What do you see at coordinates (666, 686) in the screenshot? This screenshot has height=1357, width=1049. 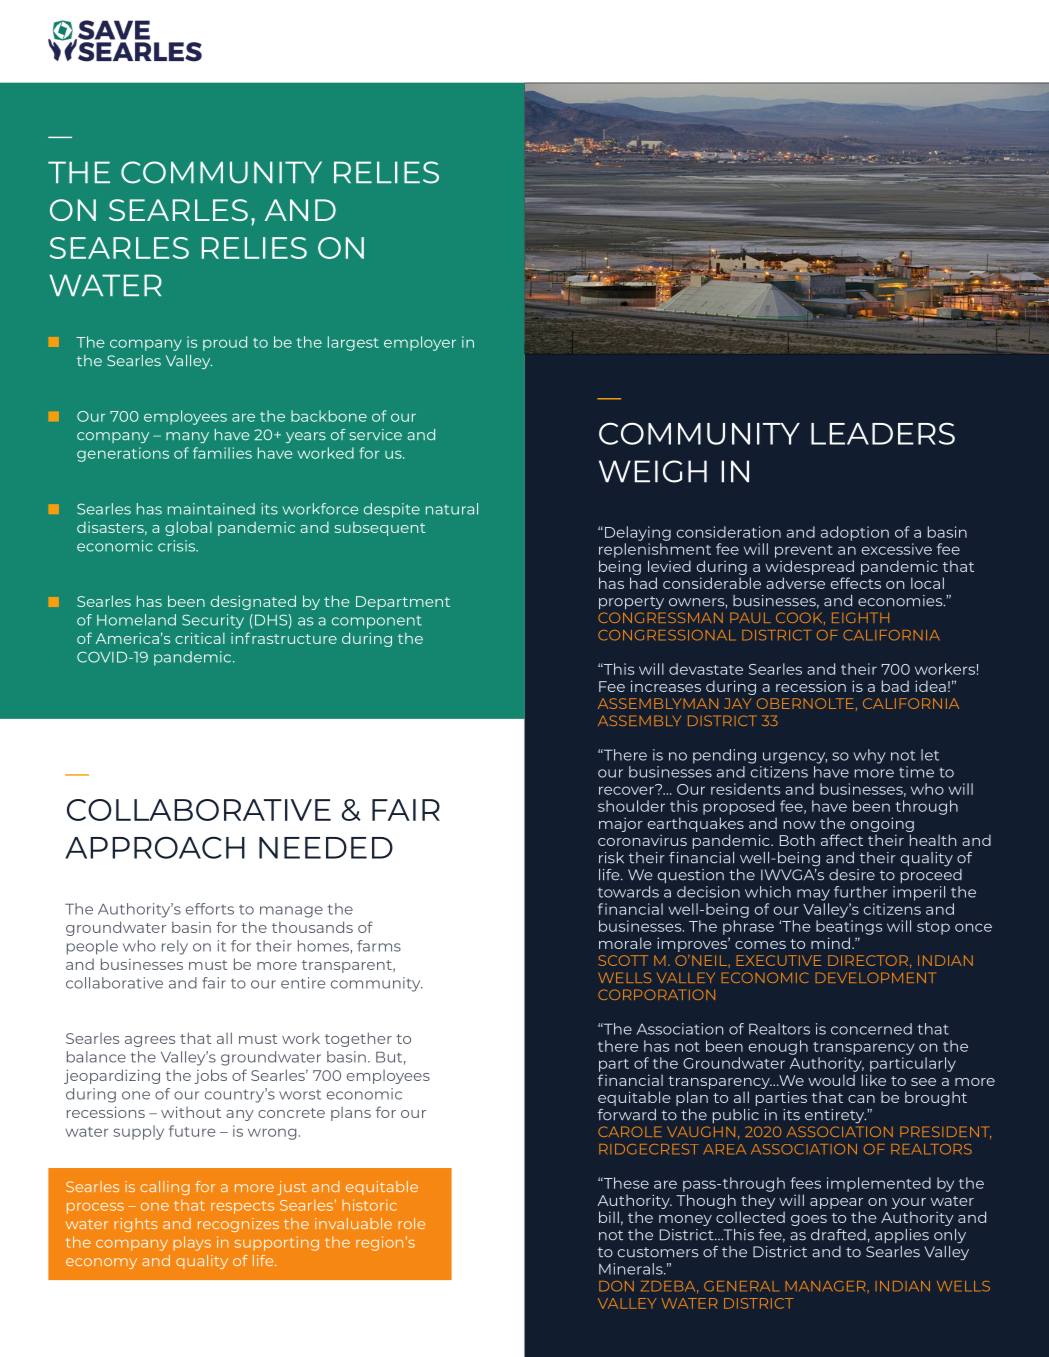 I see `increases` at bounding box center [666, 686].
